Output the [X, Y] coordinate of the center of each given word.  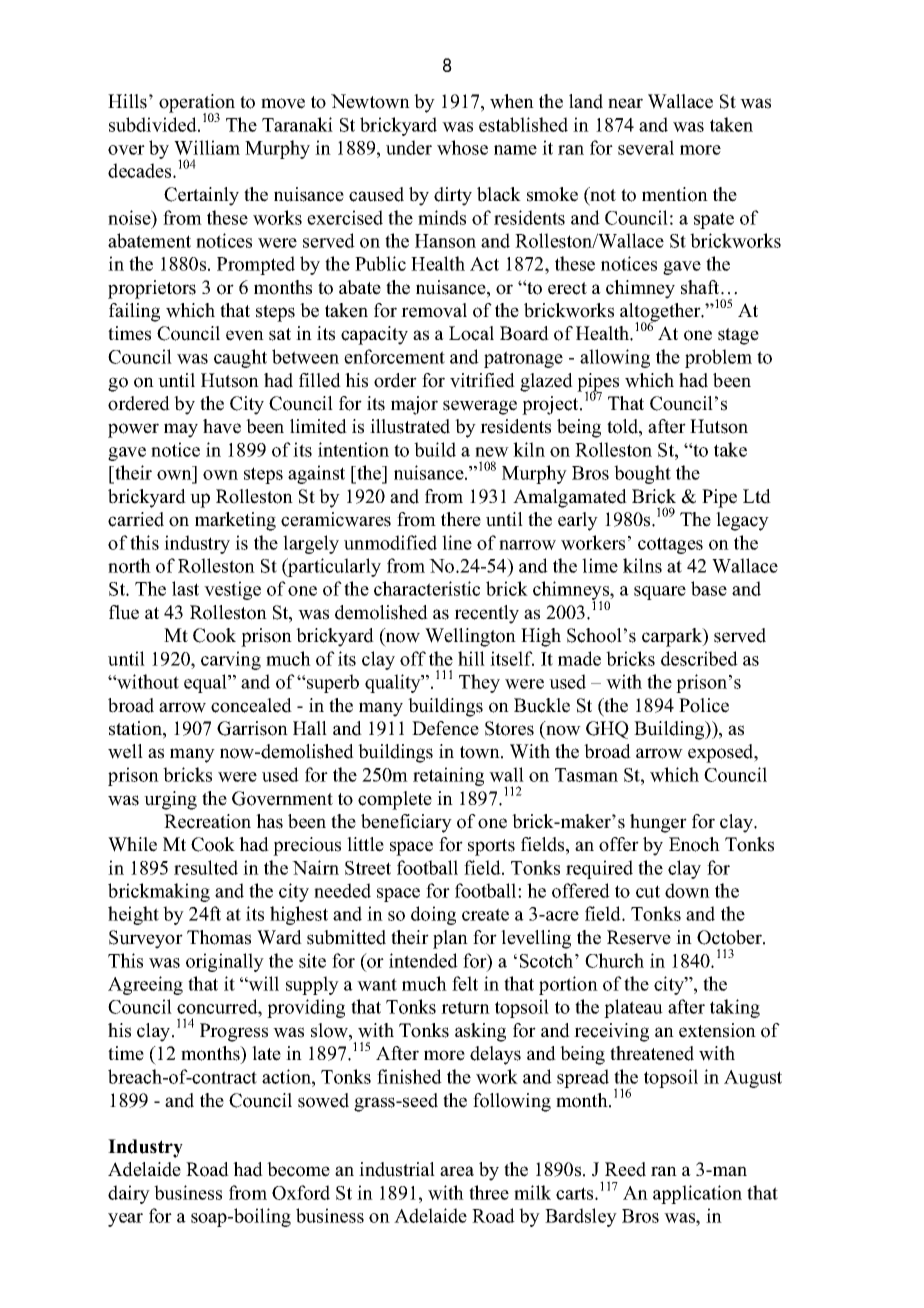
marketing [235, 521]
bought [642, 474]
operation [197, 104]
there [461, 519]
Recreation [207, 821]
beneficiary [406, 823]
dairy [129, 1194]
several [646, 147]
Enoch [694, 844]
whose [462, 147]
